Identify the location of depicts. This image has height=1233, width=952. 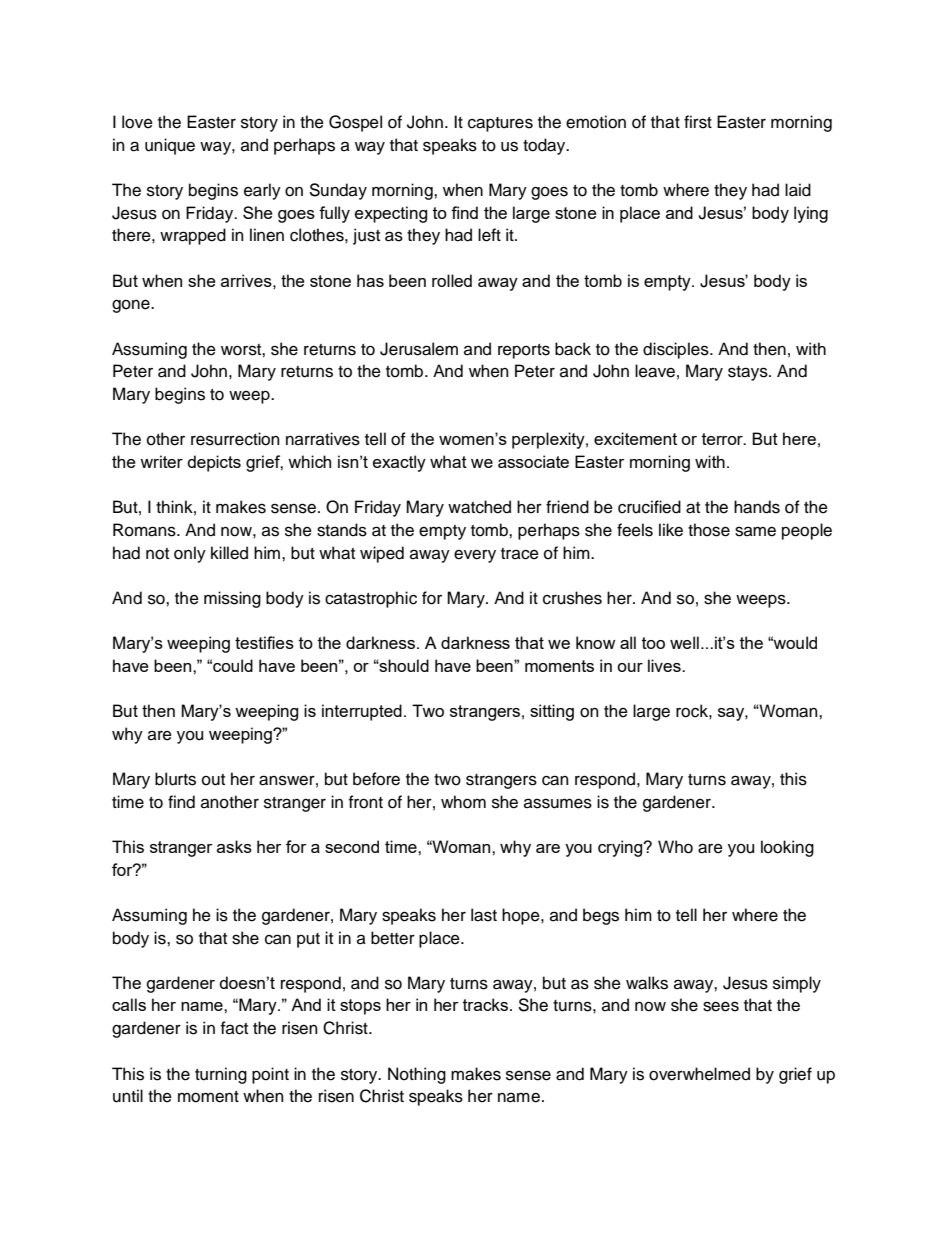
(214, 463).
